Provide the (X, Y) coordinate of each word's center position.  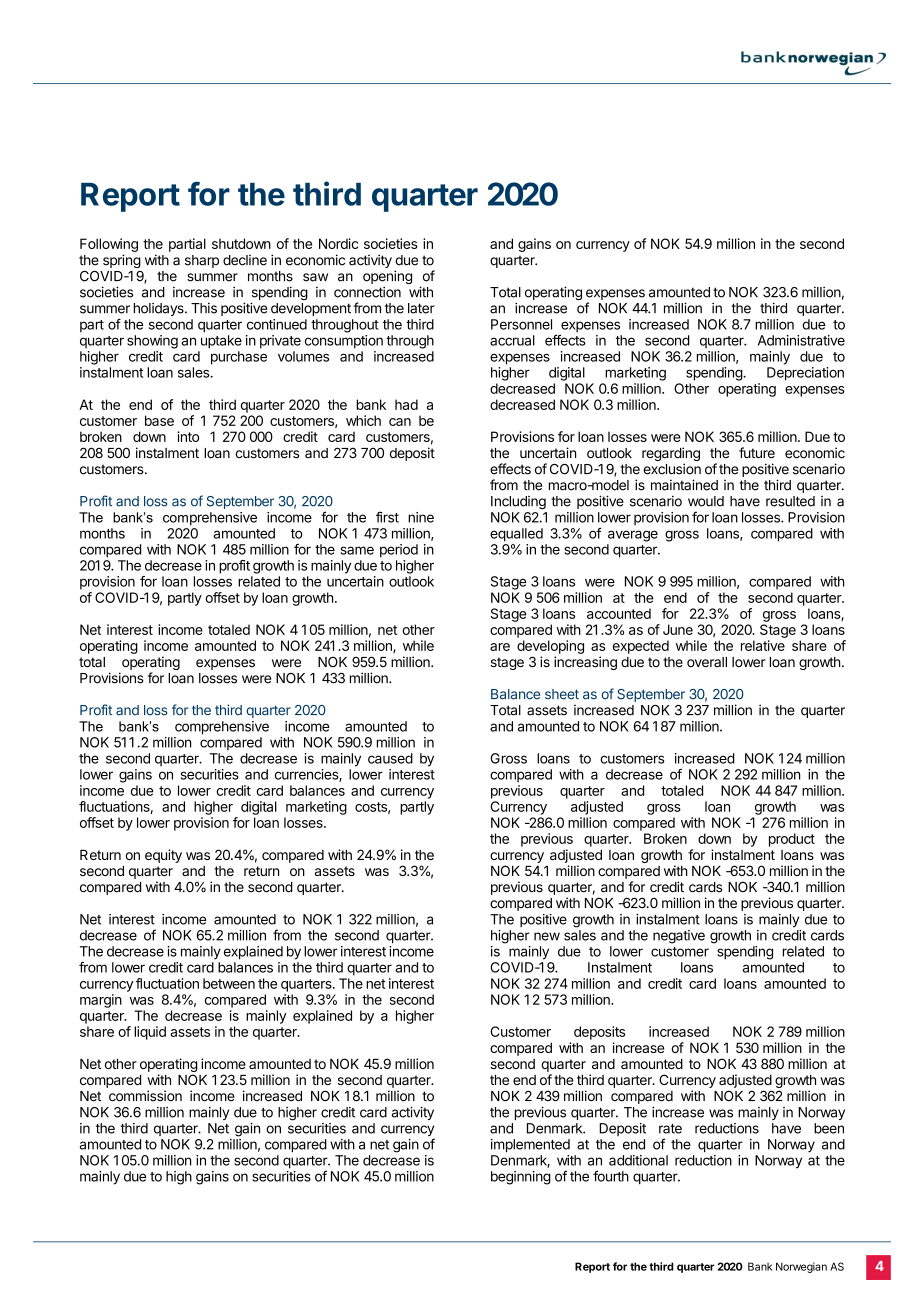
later (421, 308)
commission (145, 1096)
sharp (202, 261)
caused (390, 758)
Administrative (801, 340)
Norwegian (801, 1267)
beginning (521, 1178)
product (792, 840)
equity (163, 856)
